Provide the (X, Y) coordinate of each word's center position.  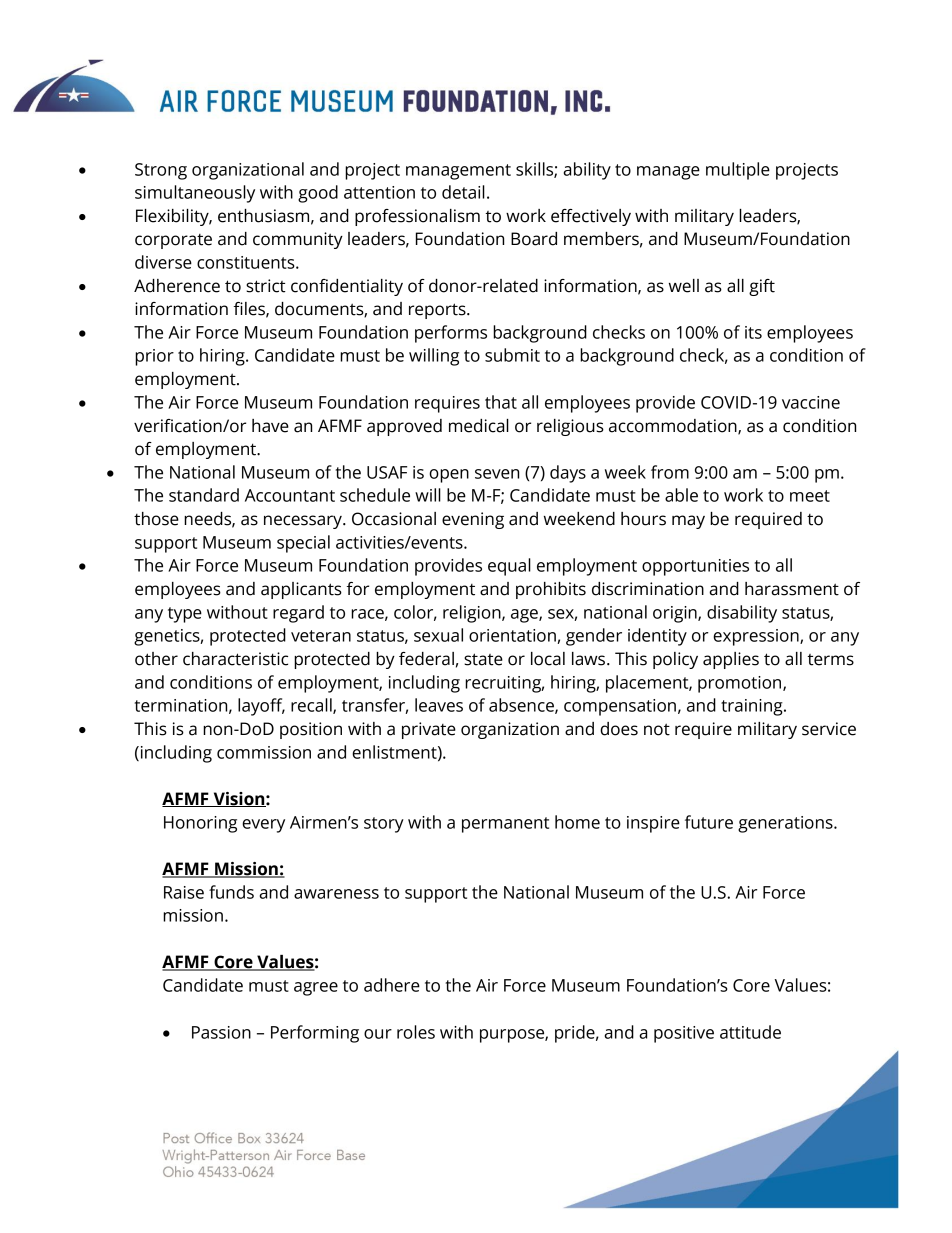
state (483, 659)
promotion (741, 684)
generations (786, 824)
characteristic (235, 659)
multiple (738, 171)
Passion (221, 1032)
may (688, 522)
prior (154, 357)
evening (473, 520)
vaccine (811, 402)
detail (463, 192)
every (263, 826)
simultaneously (195, 194)
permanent (505, 825)
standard (204, 495)
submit (512, 355)
